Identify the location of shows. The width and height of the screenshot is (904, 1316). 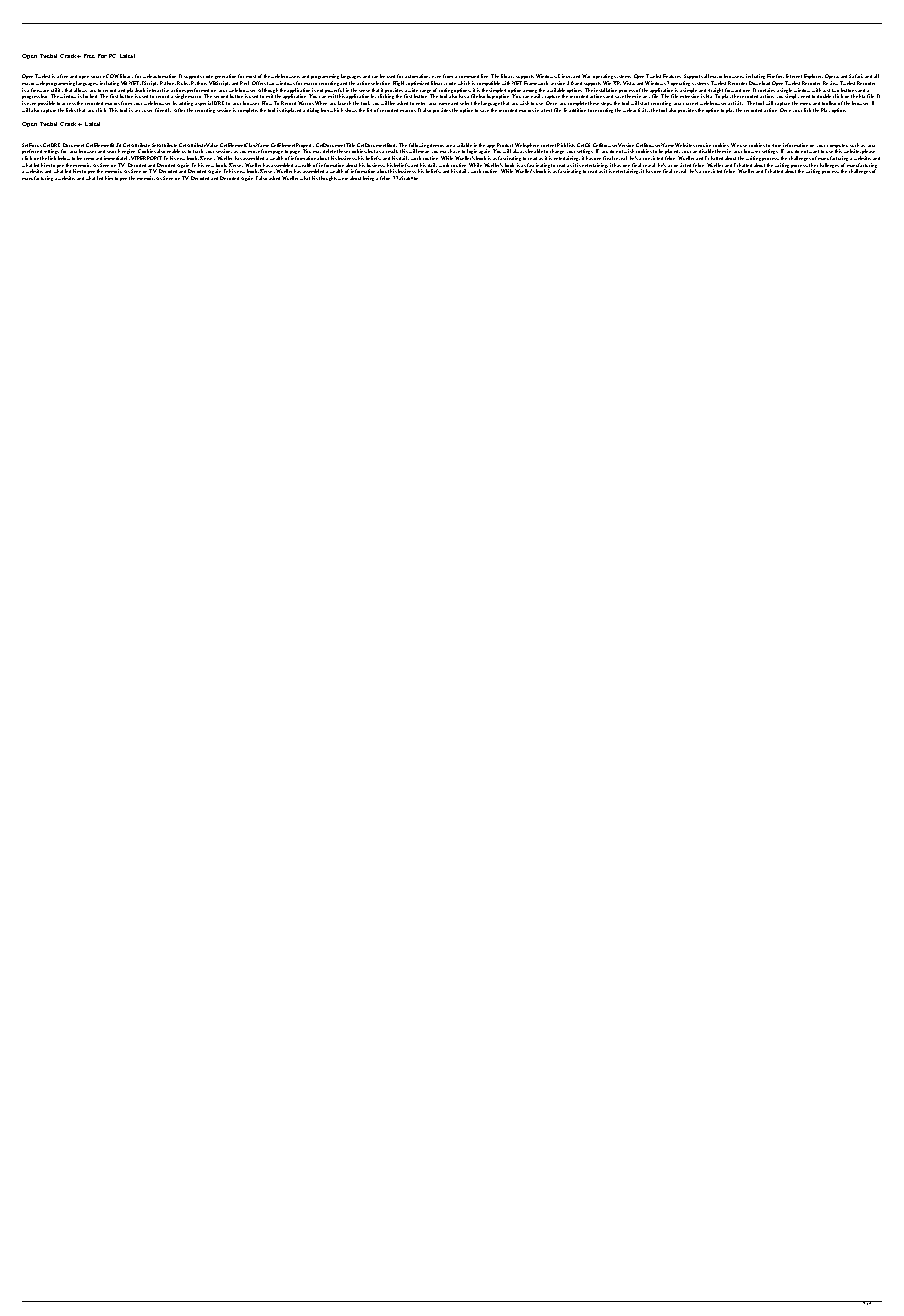
(351, 110).
